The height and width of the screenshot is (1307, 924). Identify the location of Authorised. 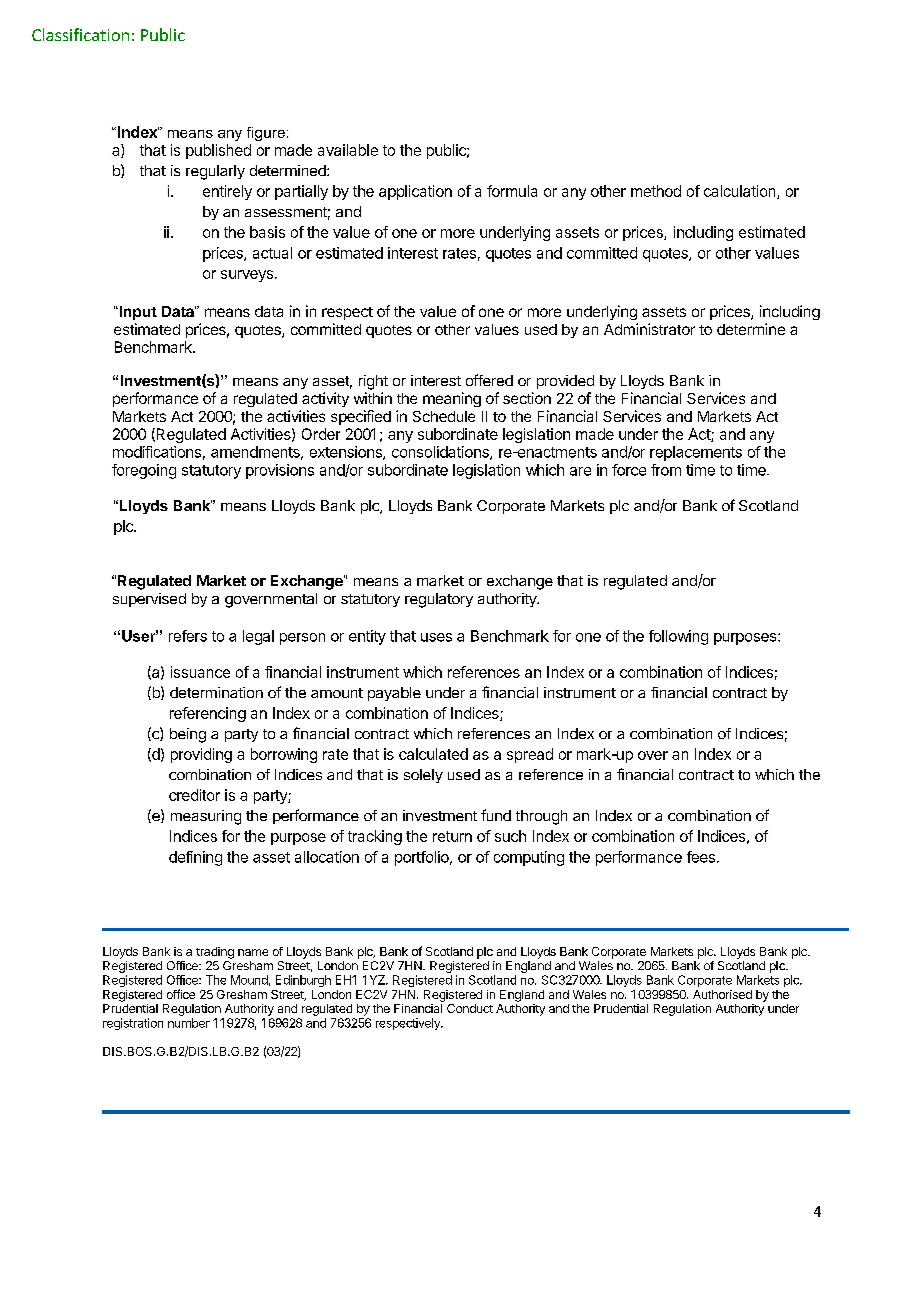
(722, 994).
